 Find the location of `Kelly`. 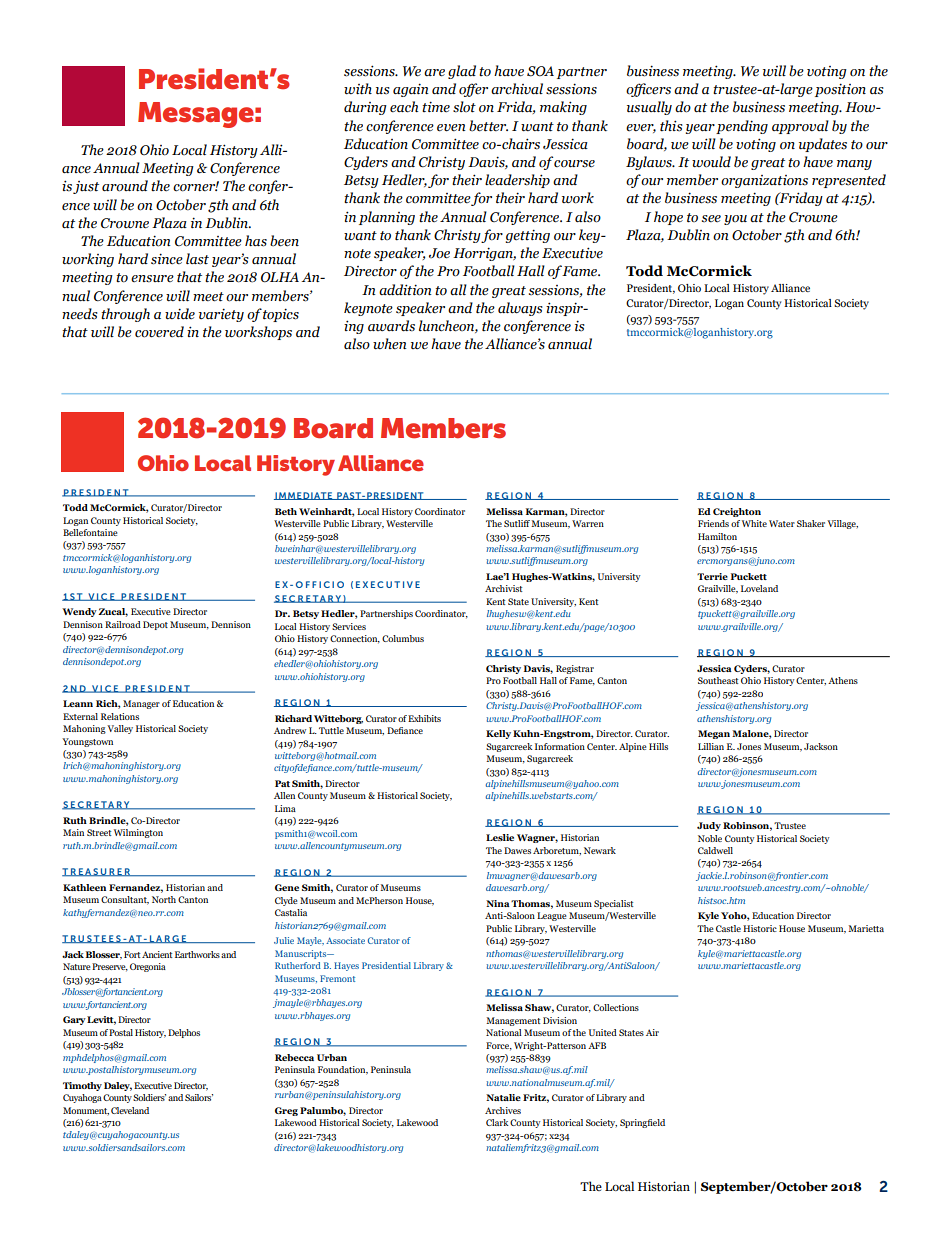

Kelly is located at coordinates (498, 734).
